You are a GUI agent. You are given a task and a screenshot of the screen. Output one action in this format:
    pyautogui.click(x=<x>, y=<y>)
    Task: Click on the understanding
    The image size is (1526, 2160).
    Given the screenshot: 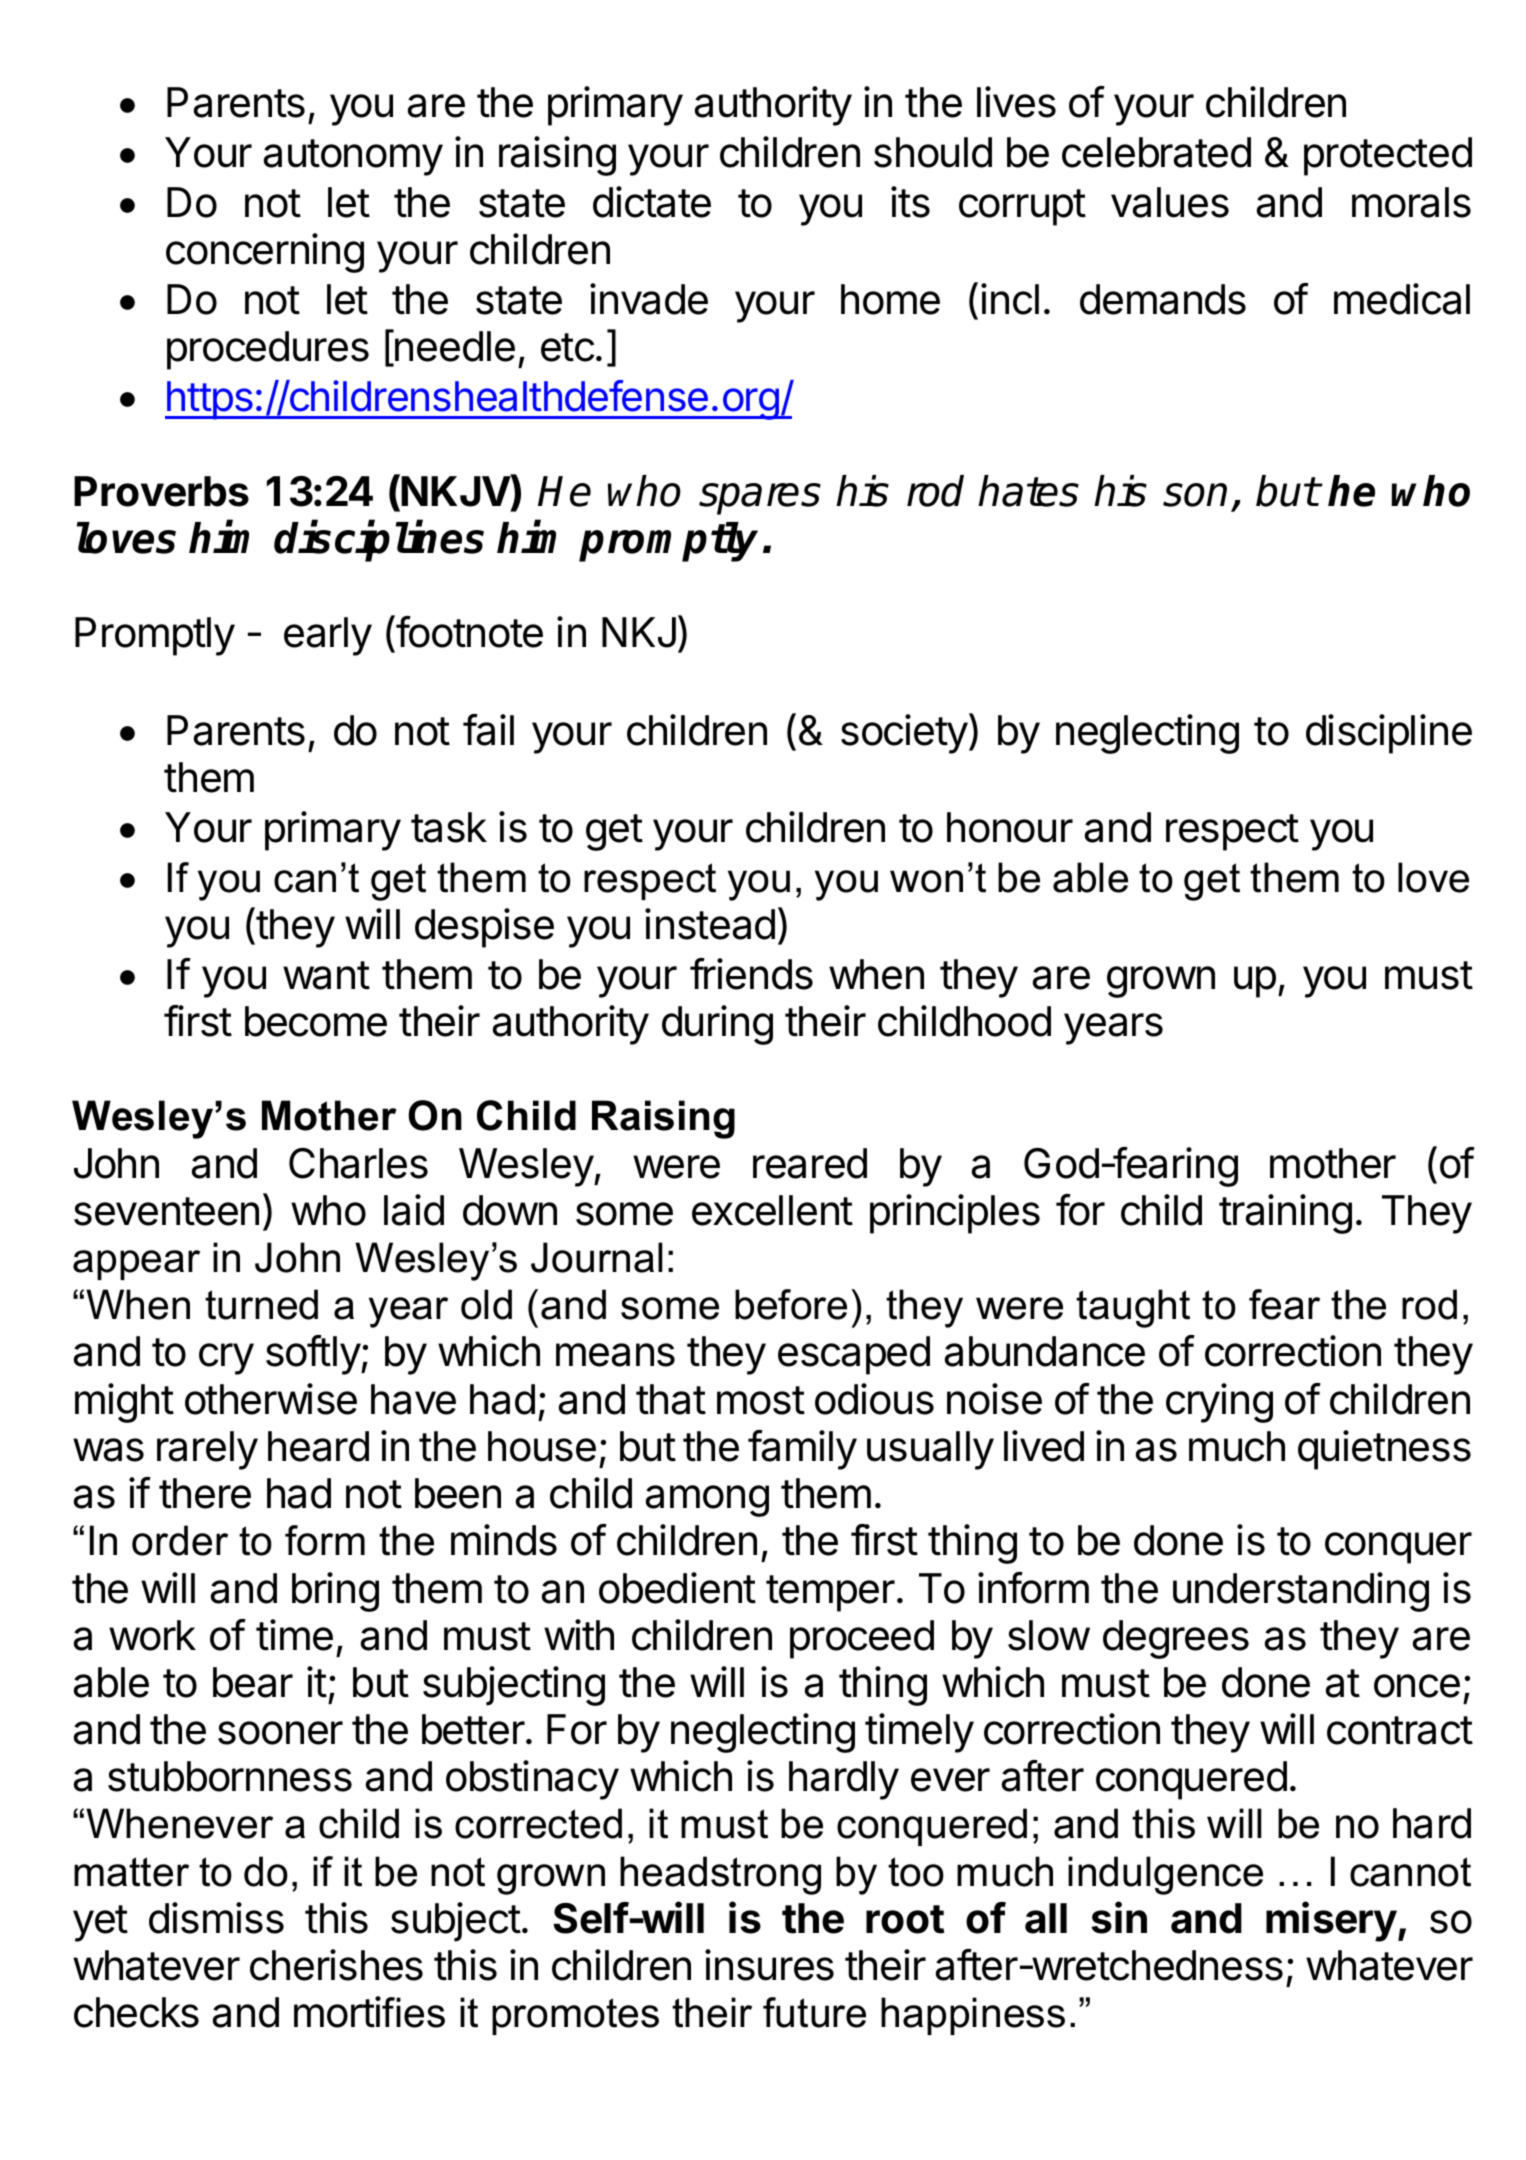 What is the action you would take?
    pyautogui.click(x=1301, y=1592)
